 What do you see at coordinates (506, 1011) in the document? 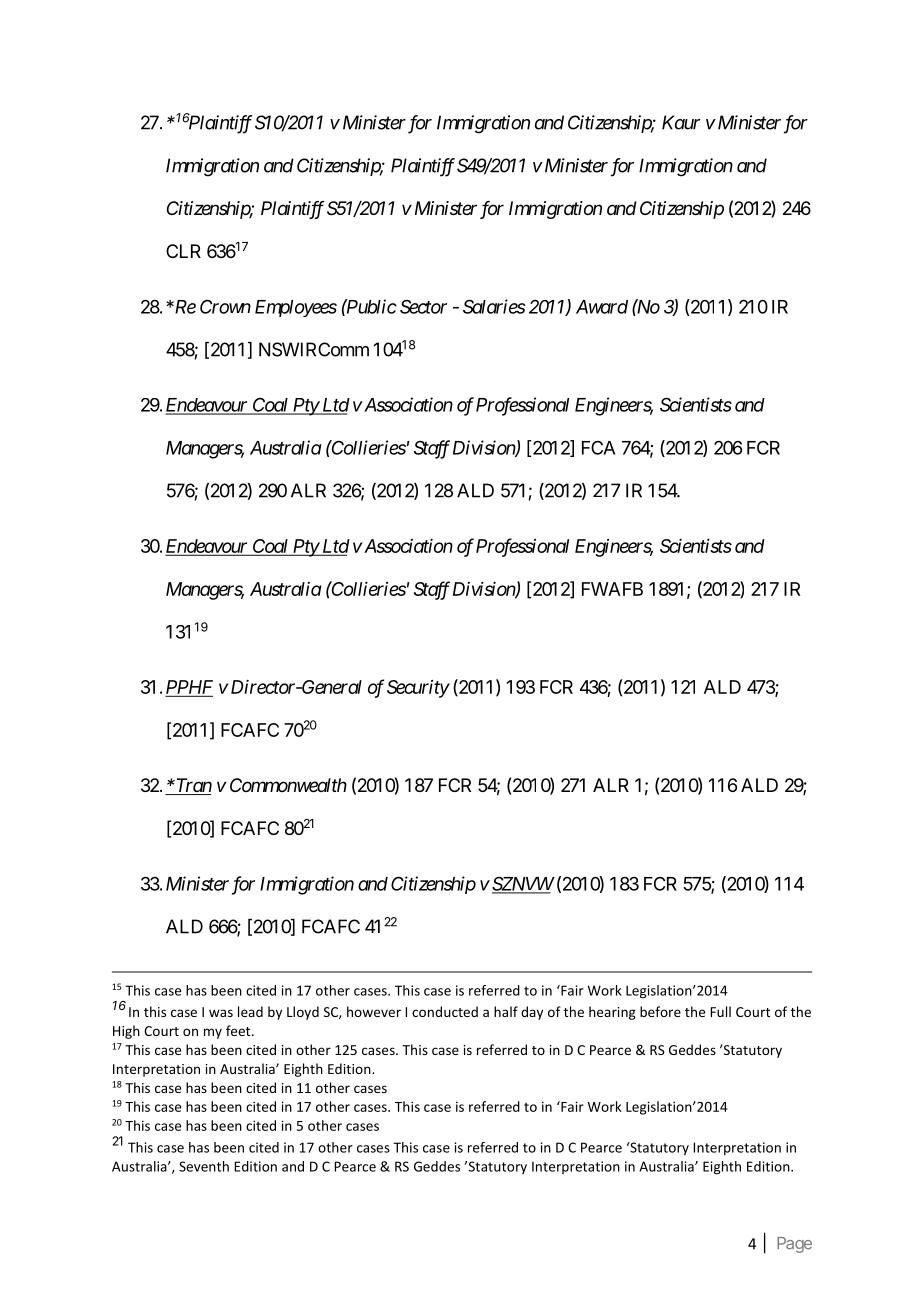
I see `half` at bounding box center [506, 1011].
